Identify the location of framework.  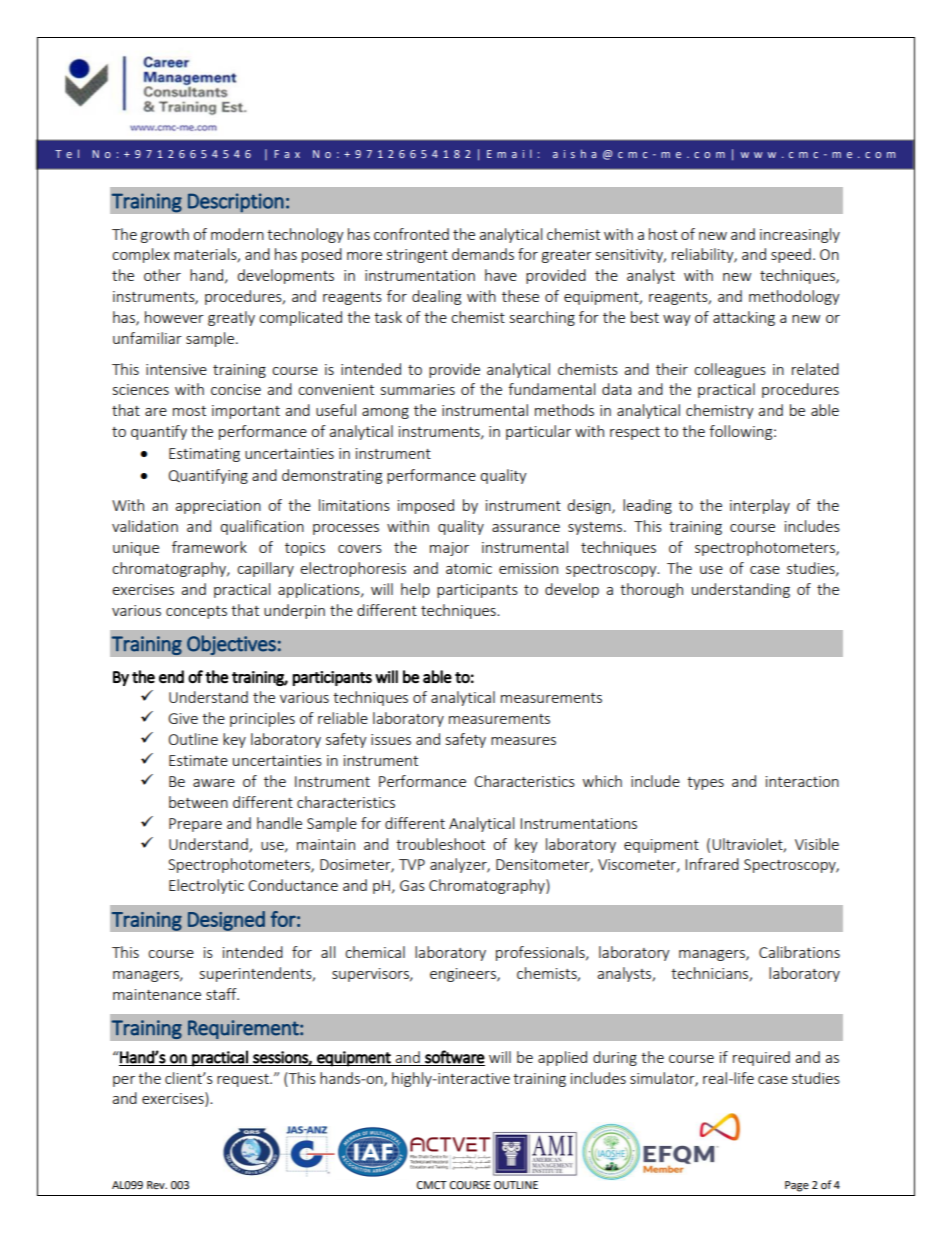
(209, 547).
